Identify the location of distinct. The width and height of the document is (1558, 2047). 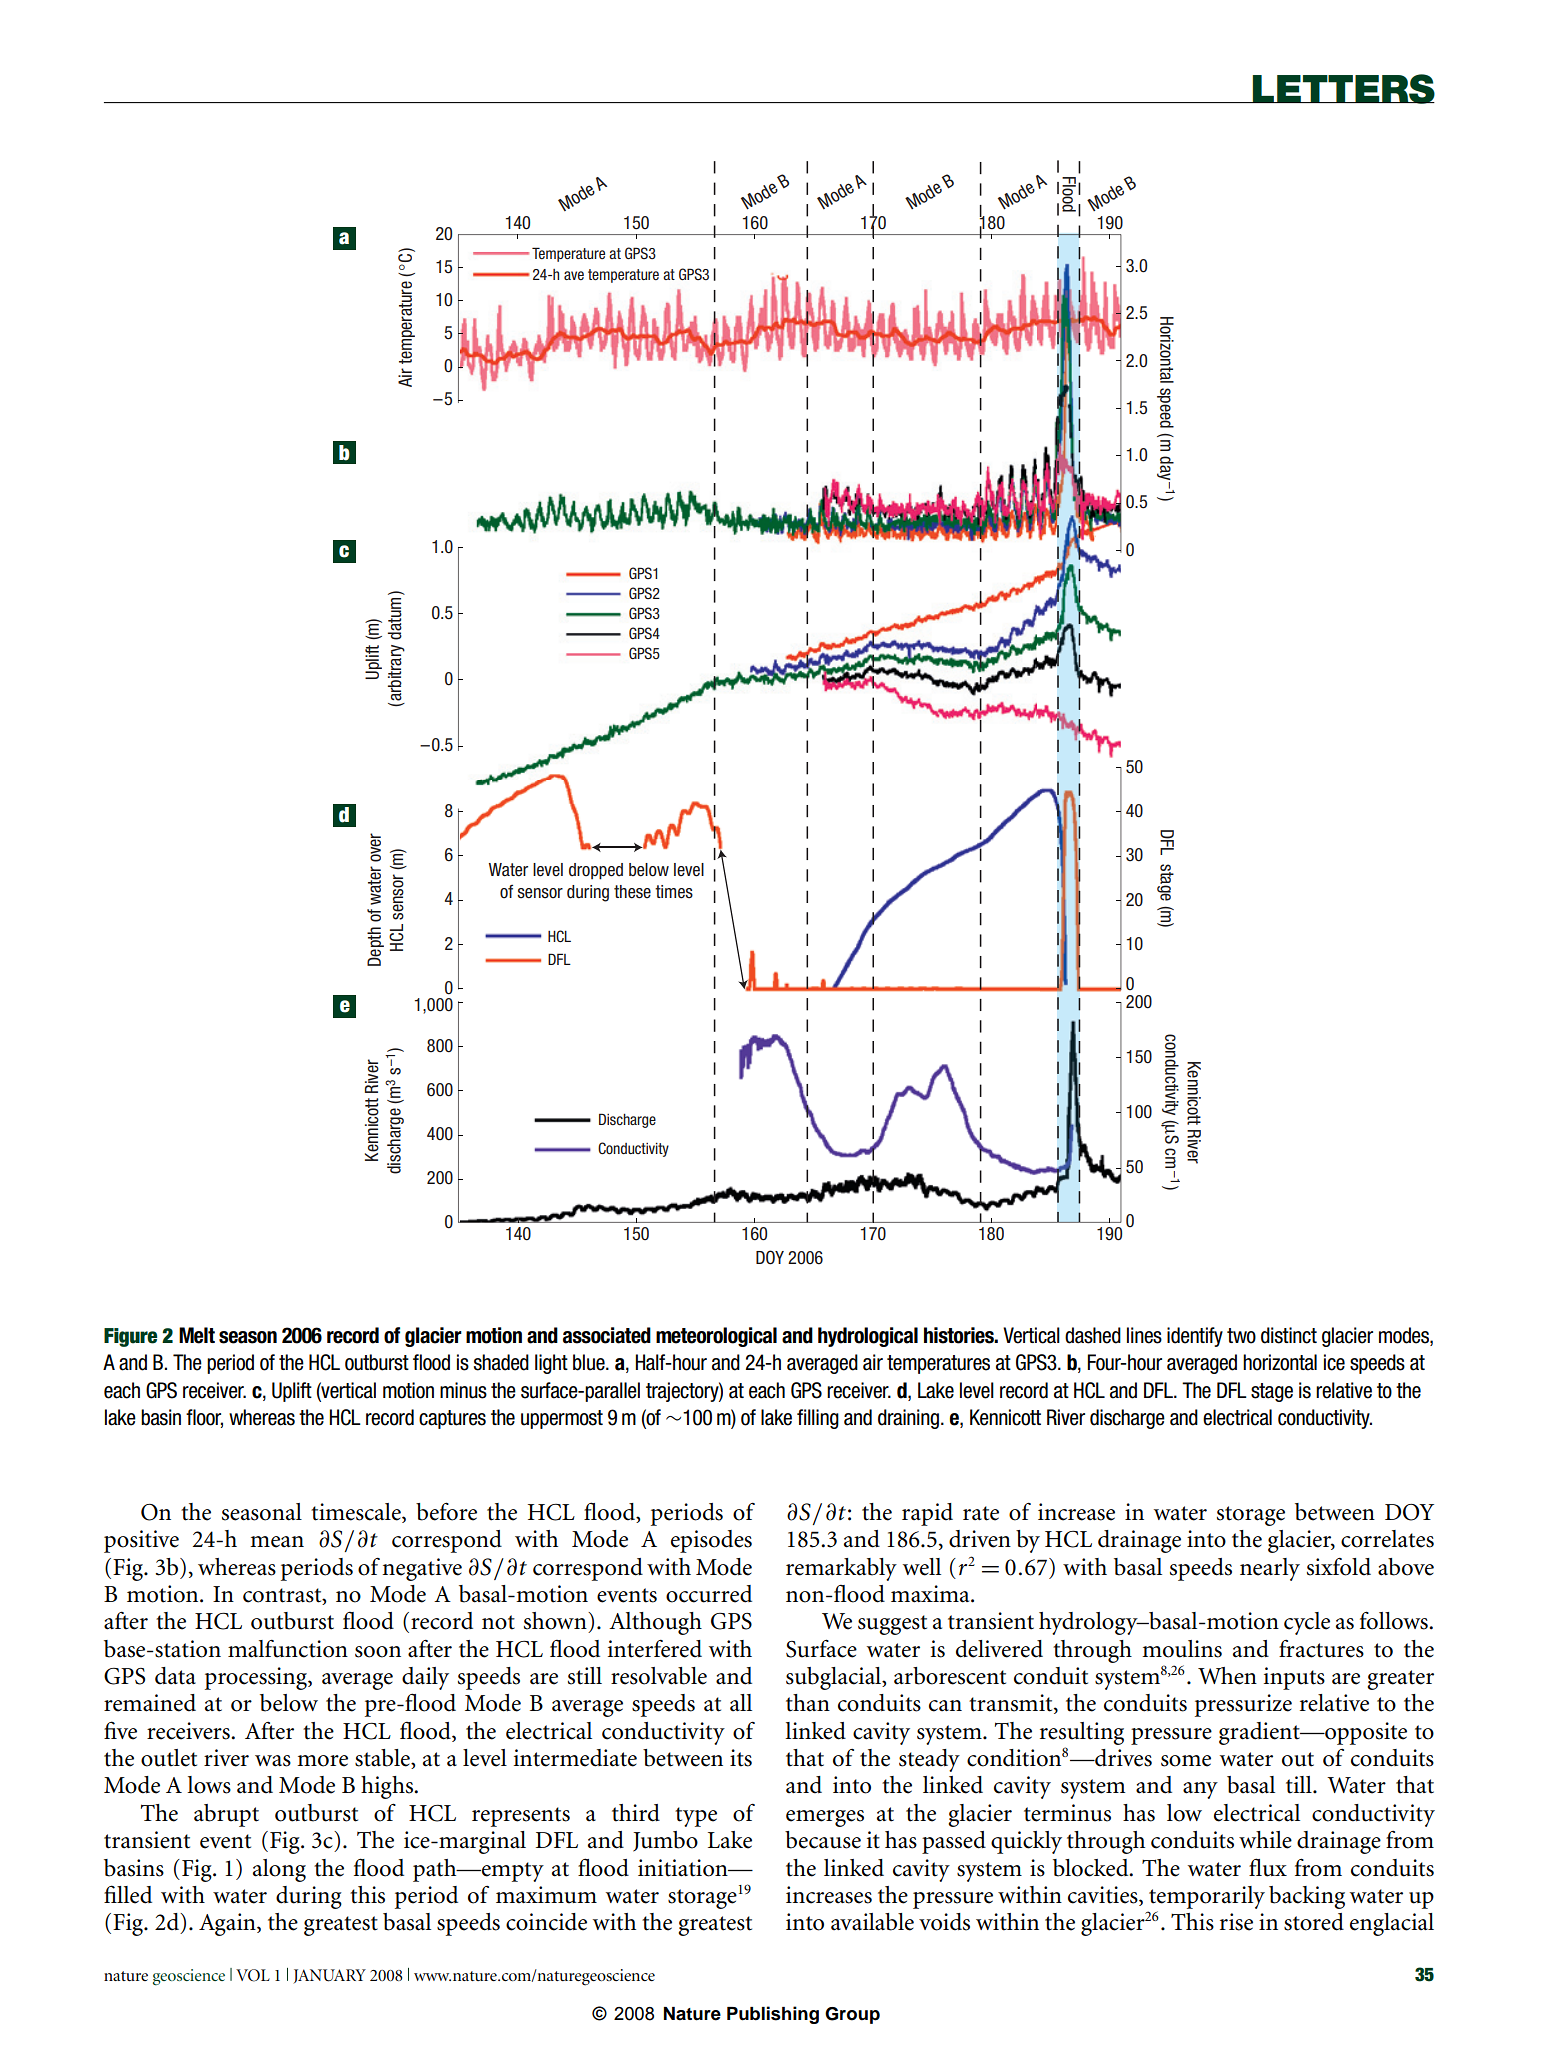
(1289, 1335).
